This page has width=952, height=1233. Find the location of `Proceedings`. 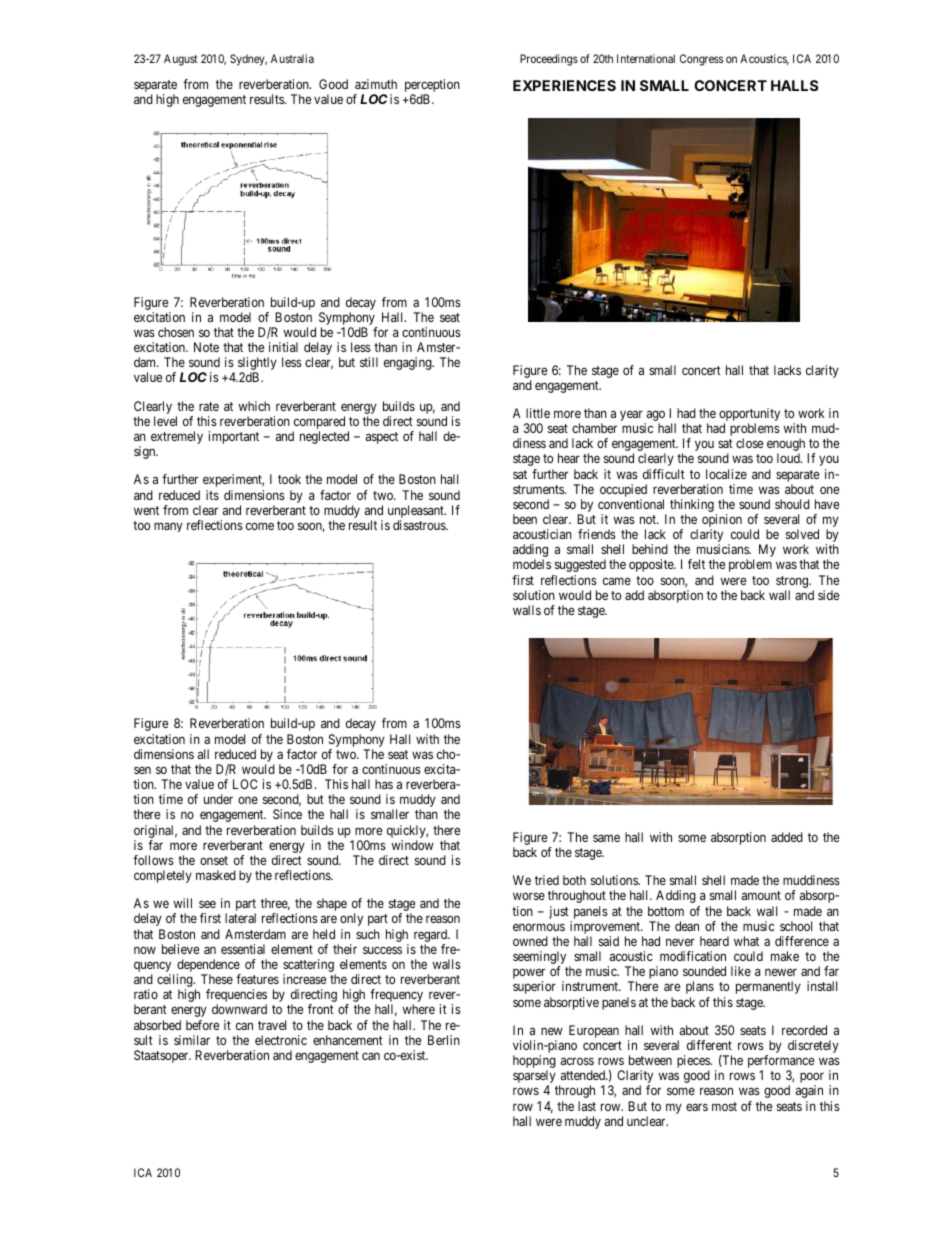

Proceedings is located at coordinates (549, 60).
